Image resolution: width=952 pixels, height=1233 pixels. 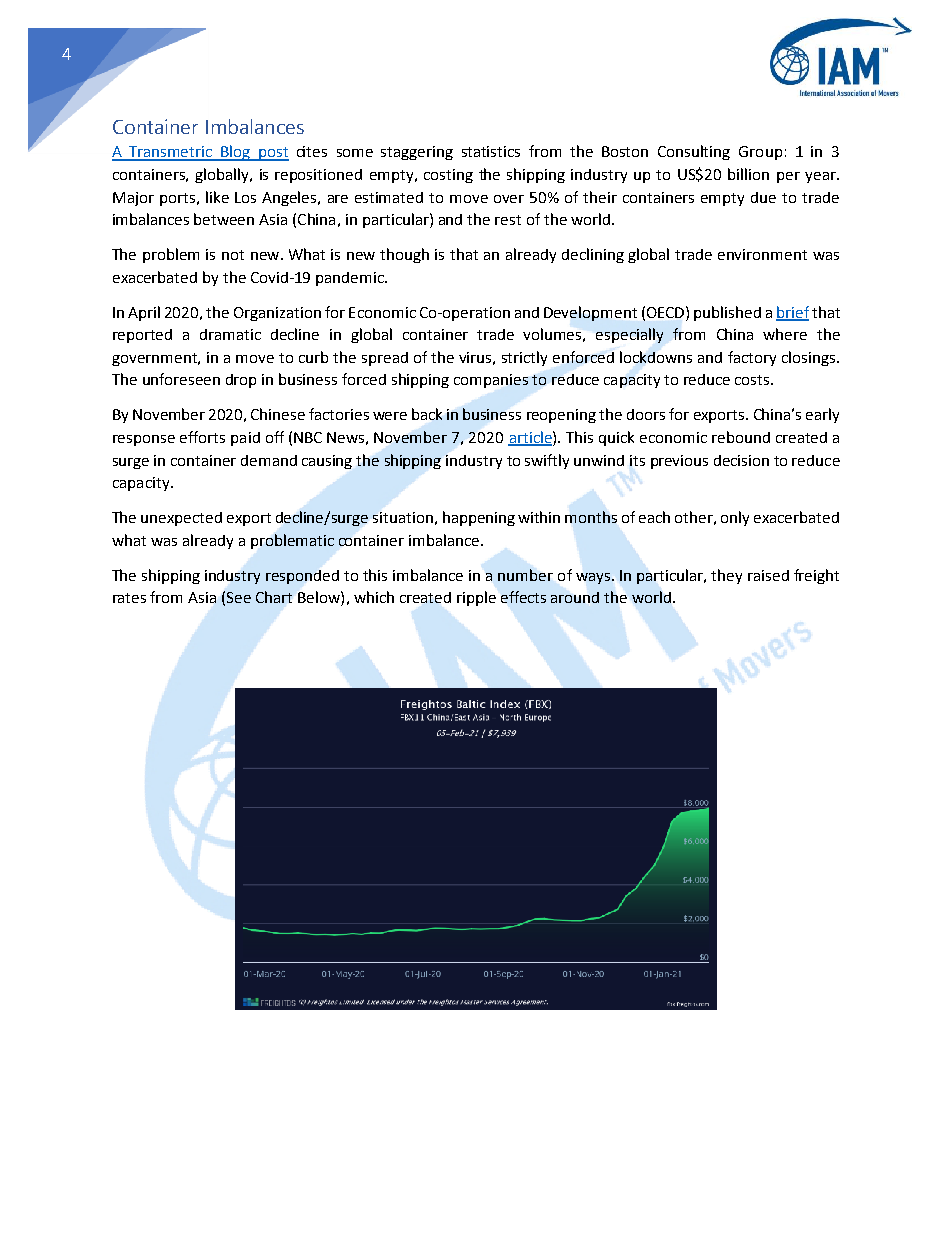 What do you see at coordinates (181, 379) in the document?
I see `unforeseen` at bounding box center [181, 379].
